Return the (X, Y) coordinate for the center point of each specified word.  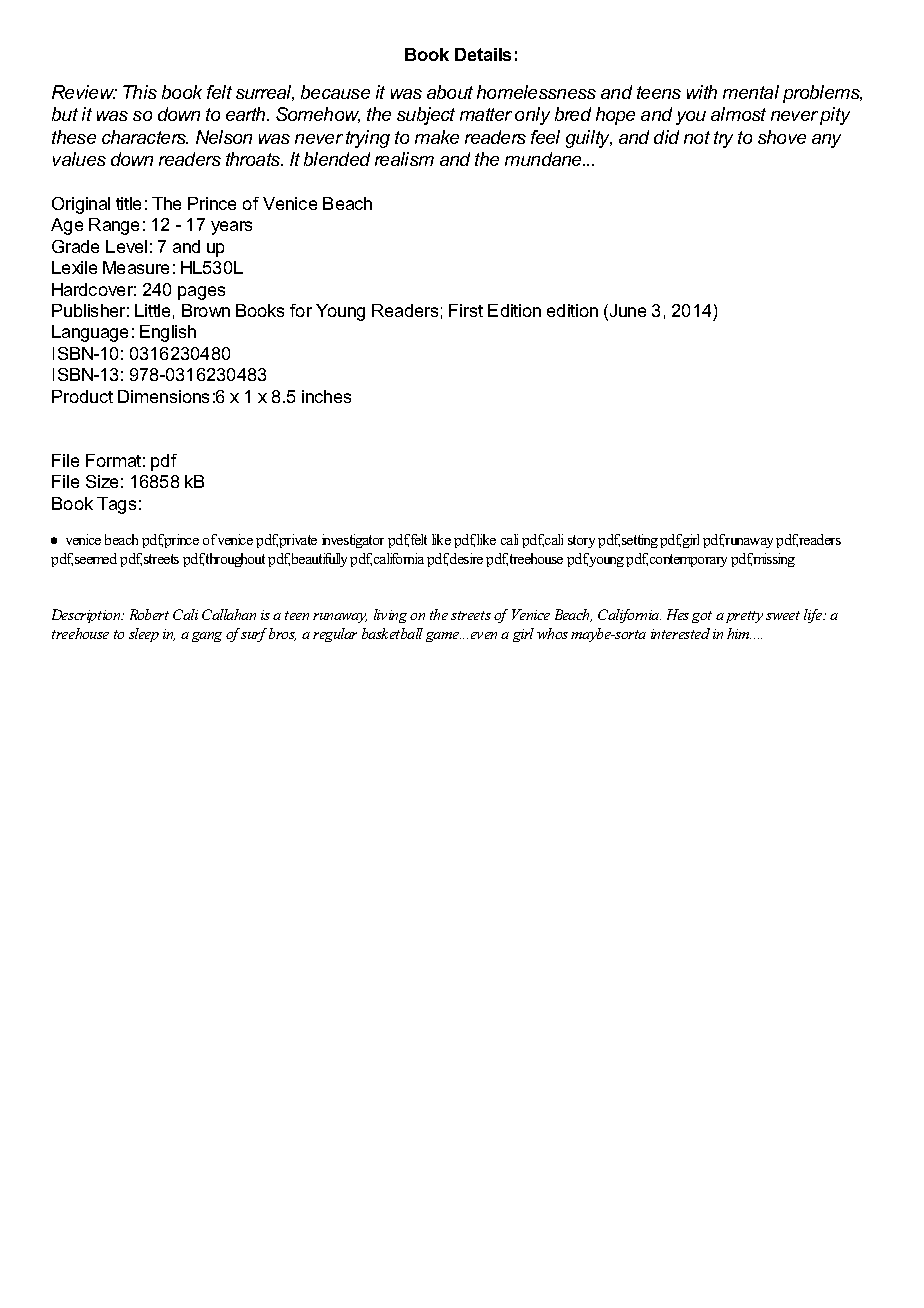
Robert (149, 614)
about (450, 92)
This (140, 92)
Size (102, 481)
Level (126, 246)
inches (326, 396)
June (626, 312)
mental (751, 92)
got (702, 617)
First (466, 310)
